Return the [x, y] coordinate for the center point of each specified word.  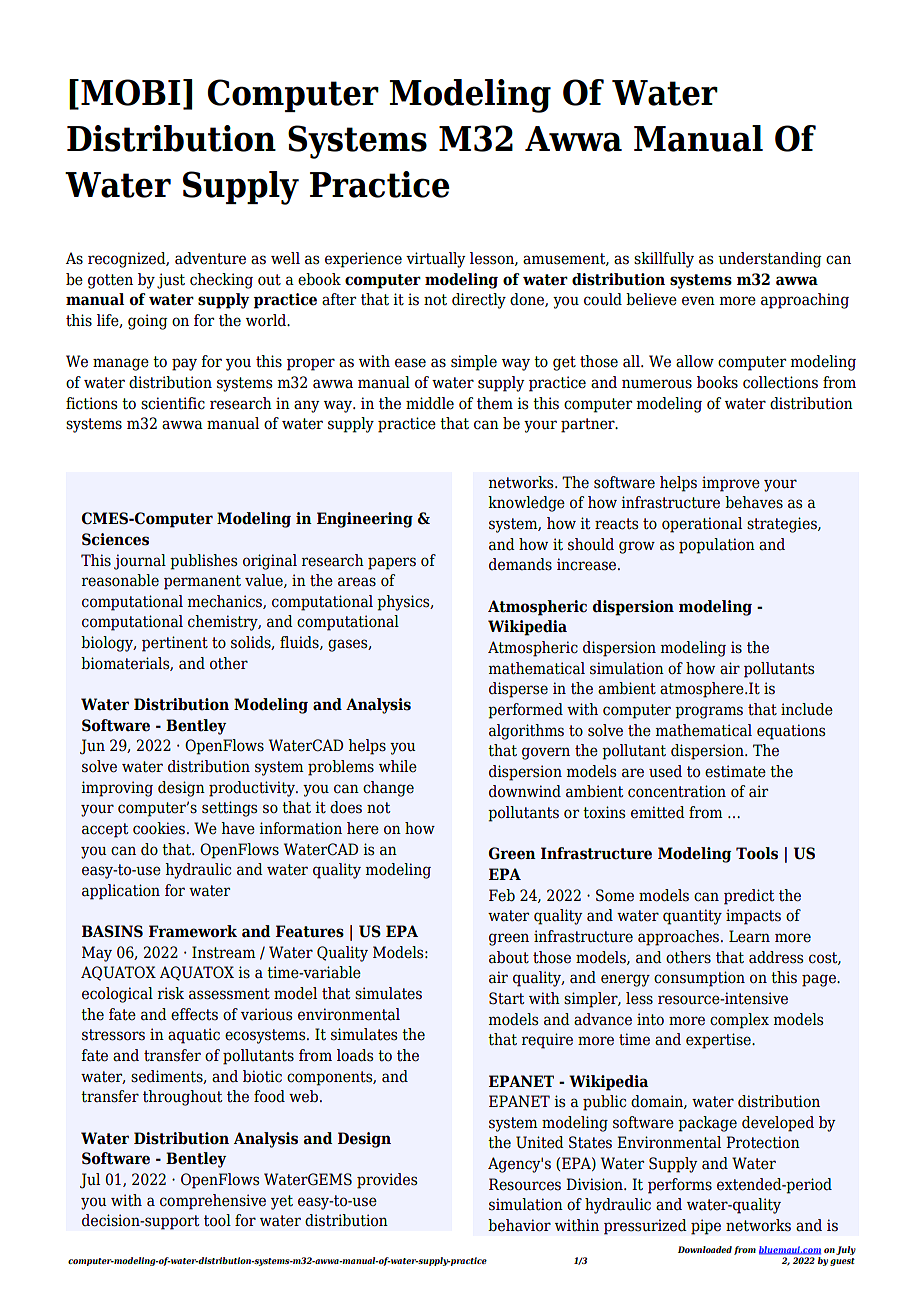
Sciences [115, 539]
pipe [706, 1227]
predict [749, 897]
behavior [519, 1225]
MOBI [130, 92]
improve [731, 484]
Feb [502, 895]
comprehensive [213, 1202]
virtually [436, 260]
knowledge [526, 504]
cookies [159, 828]
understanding [770, 260]
